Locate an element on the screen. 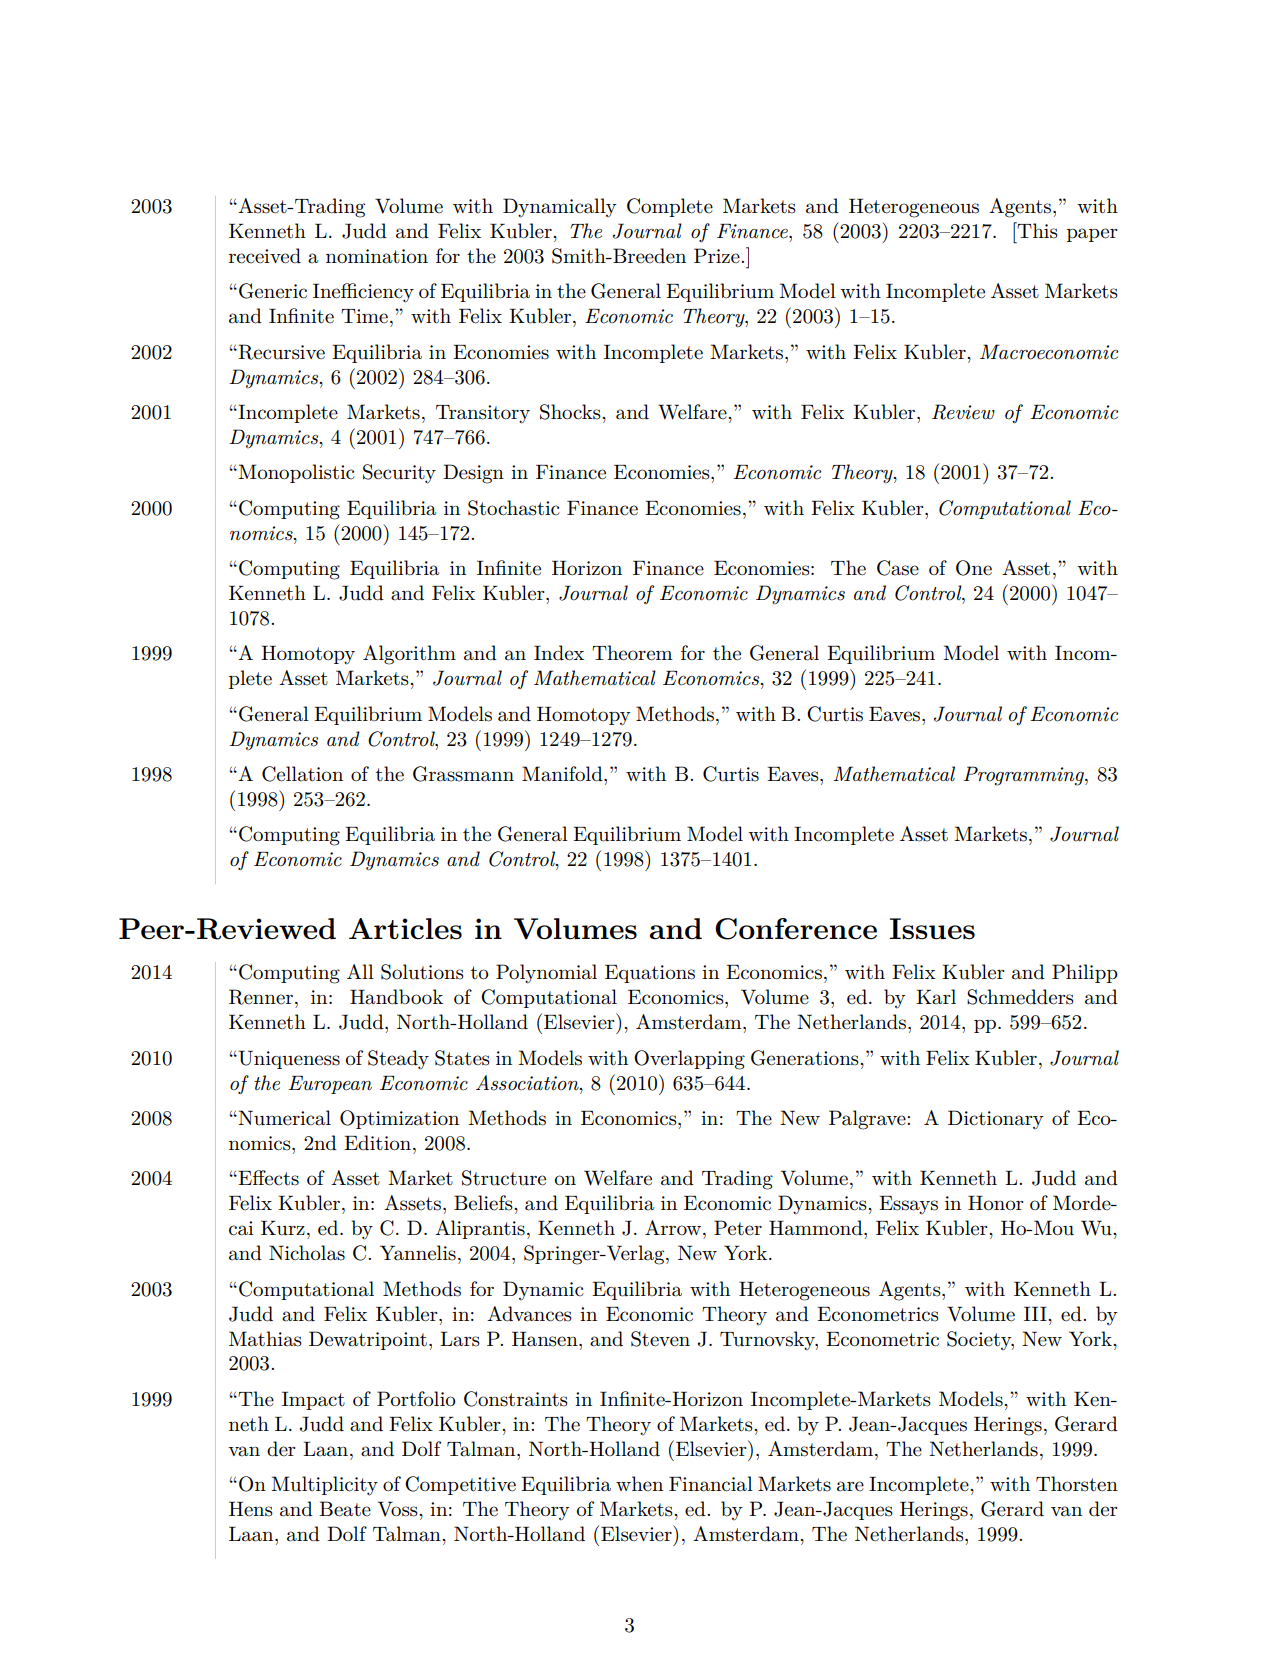 The height and width of the screenshot is (1654, 1278). Dictionary is located at coordinates (996, 1119).
